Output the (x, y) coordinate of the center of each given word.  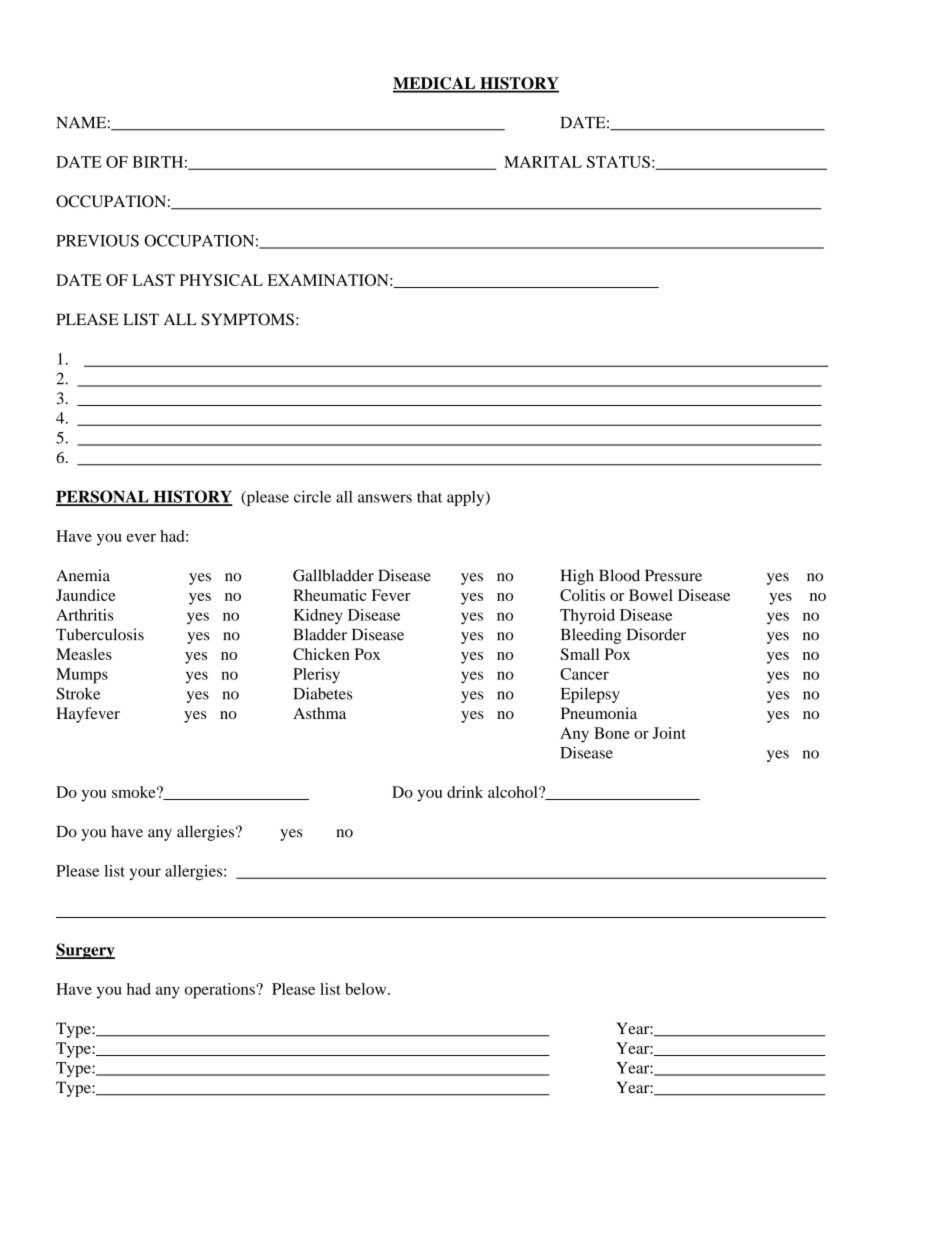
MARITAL (543, 162)
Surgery (85, 951)
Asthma (319, 713)
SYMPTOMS (247, 319)
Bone (612, 733)
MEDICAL (435, 84)
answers (385, 498)
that (429, 497)
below (367, 989)
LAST (153, 280)
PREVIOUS (97, 240)
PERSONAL (103, 497)
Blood (619, 575)
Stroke (78, 693)
